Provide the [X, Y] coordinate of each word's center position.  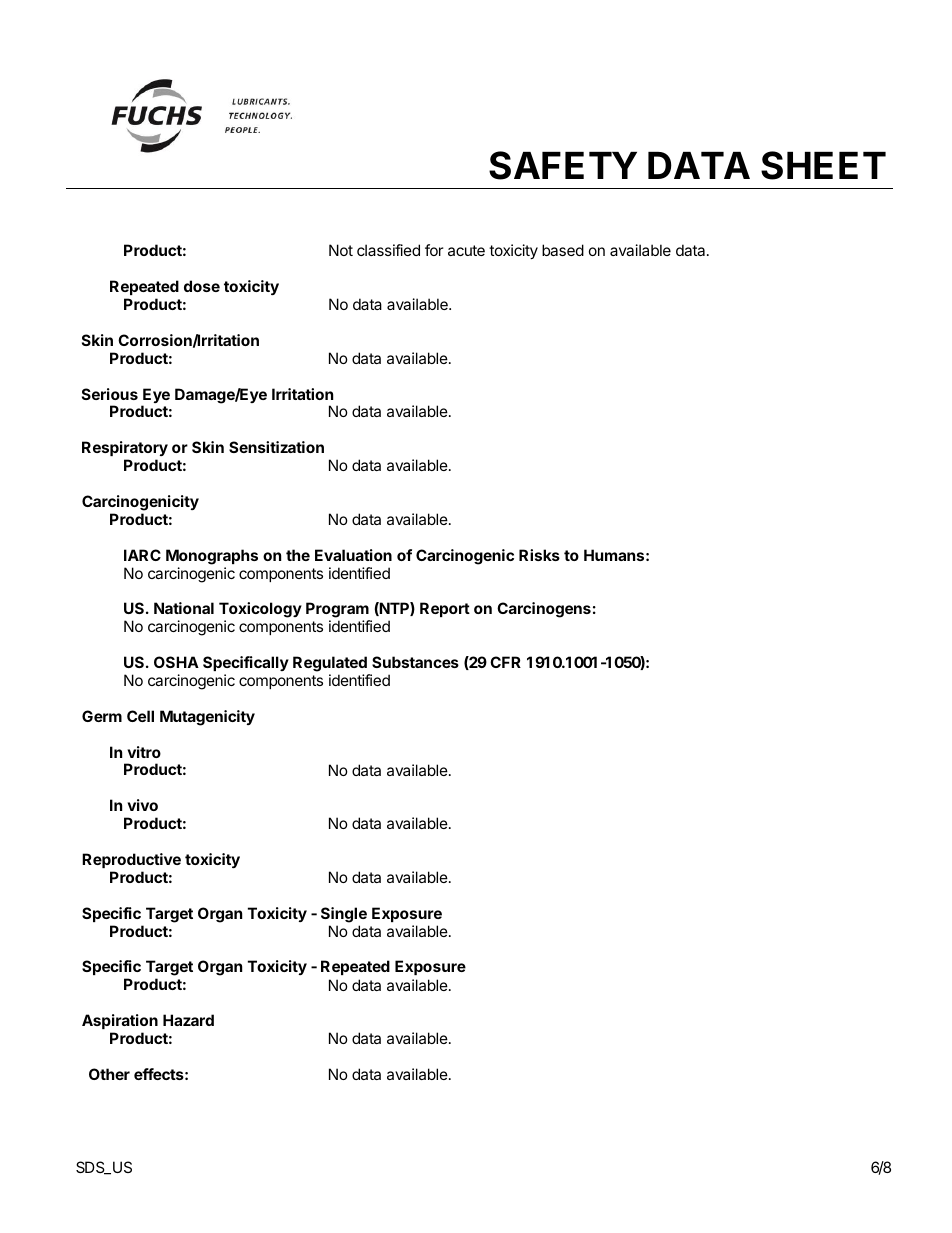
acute [466, 250]
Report [445, 609]
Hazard [188, 1020]
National [184, 608]
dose [202, 286]
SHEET [823, 165]
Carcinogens [544, 610]
